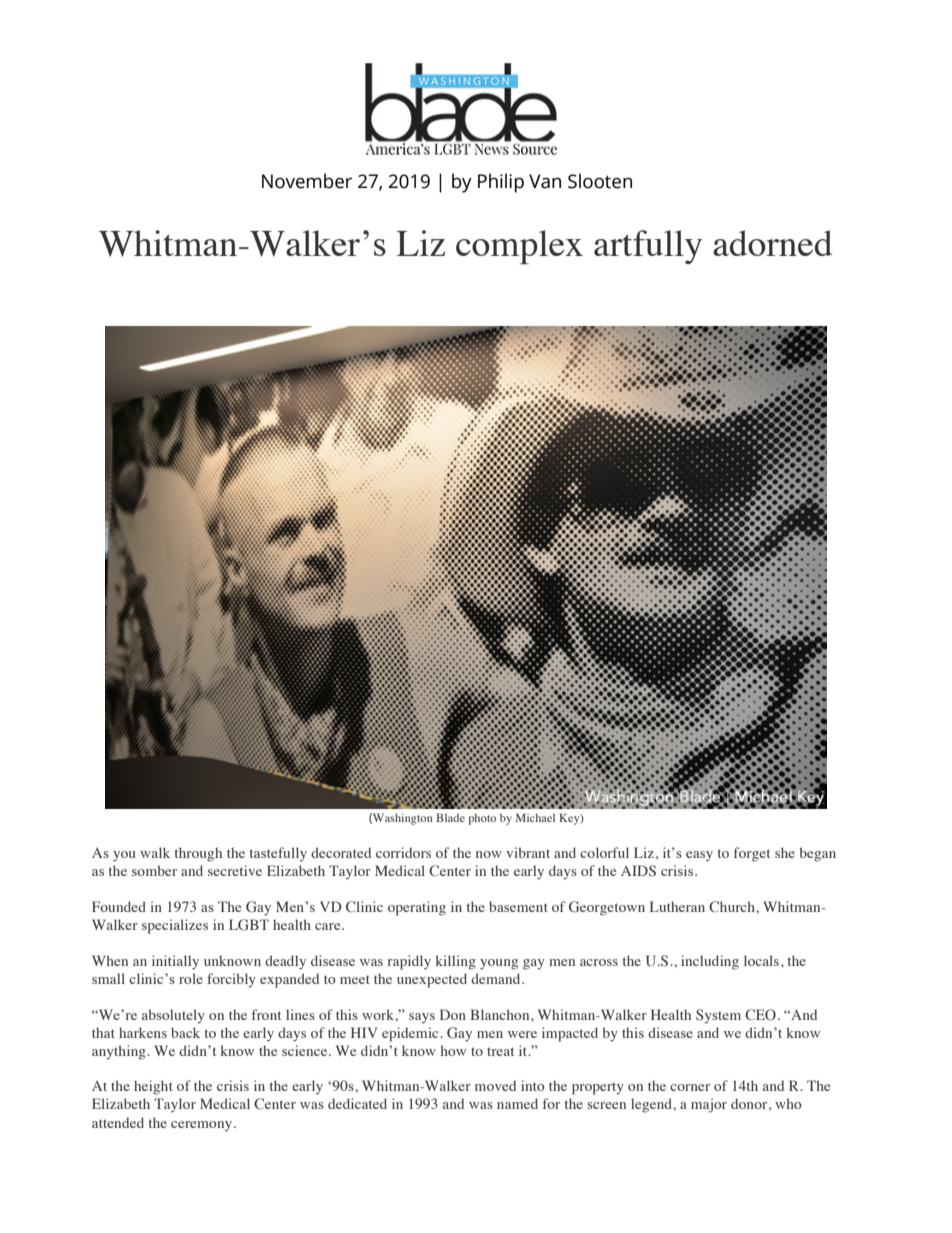 This screenshot has width=952, height=1233. What do you see at coordinates (450, 817) in the screenshot?
I see `Blade` at bounding box center [450, 817].
